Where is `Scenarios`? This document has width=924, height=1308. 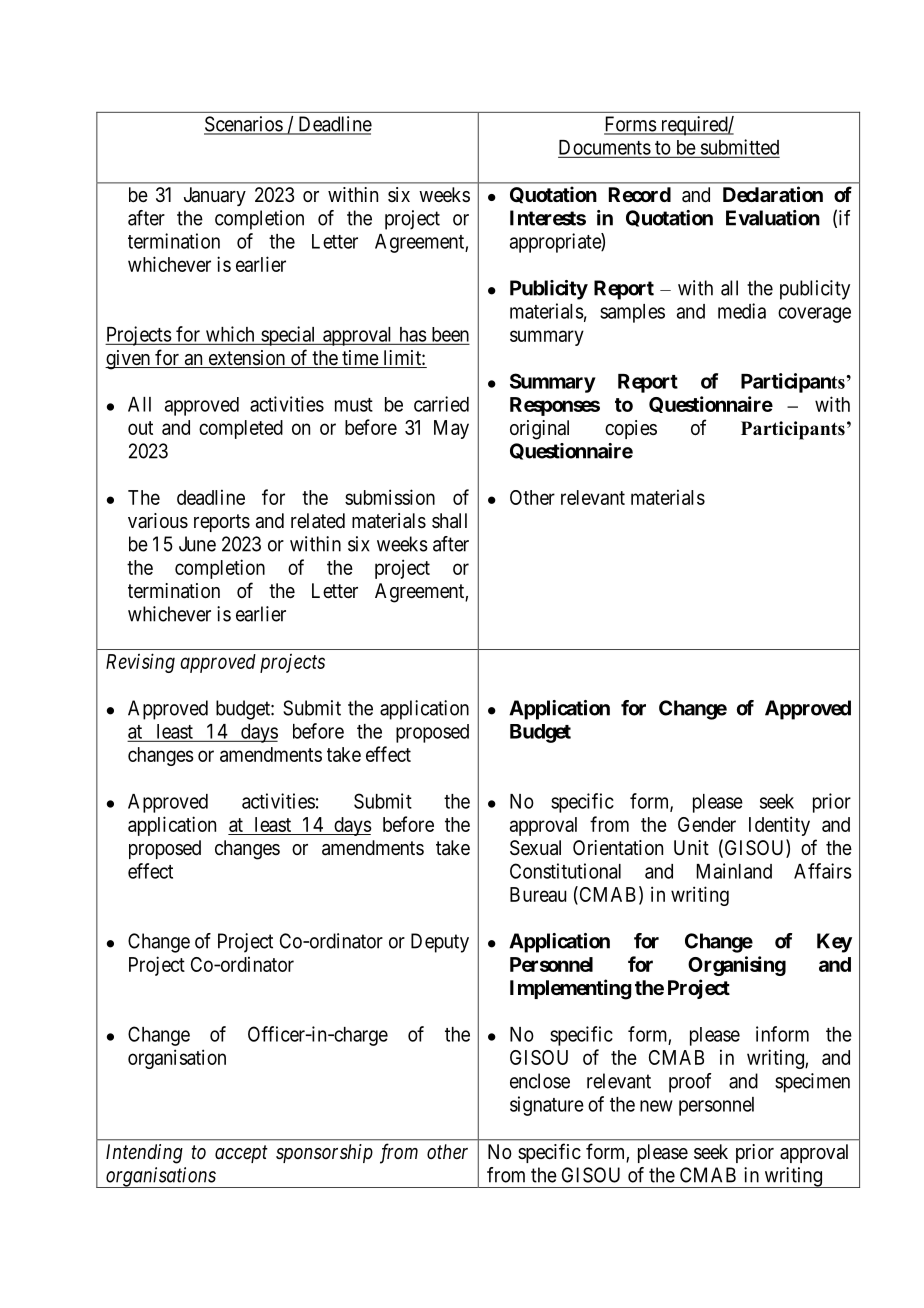
Scenarios is located at coordinates (244, 125).
